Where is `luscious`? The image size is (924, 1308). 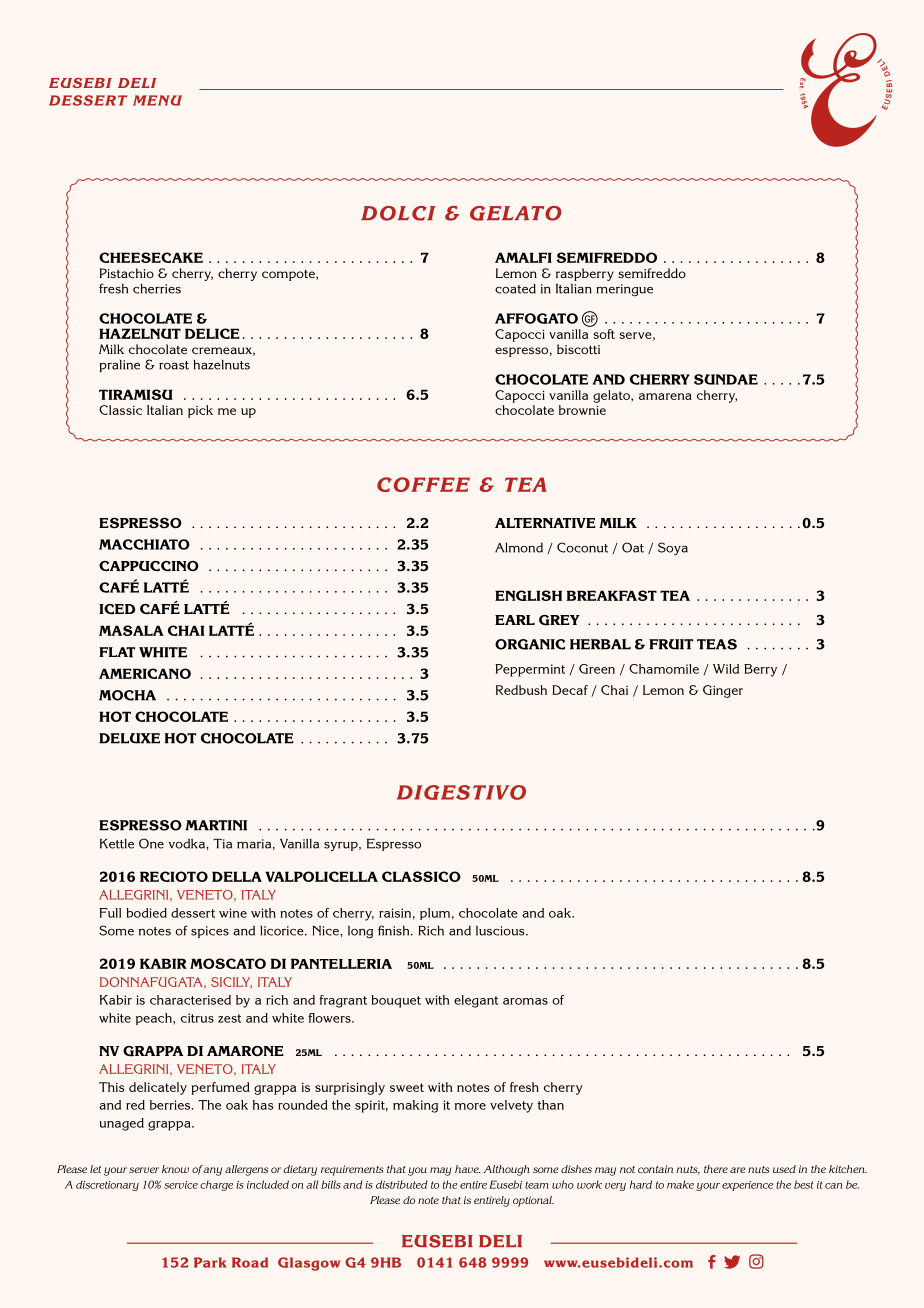 luscious is located at coordinates (501, 931).
